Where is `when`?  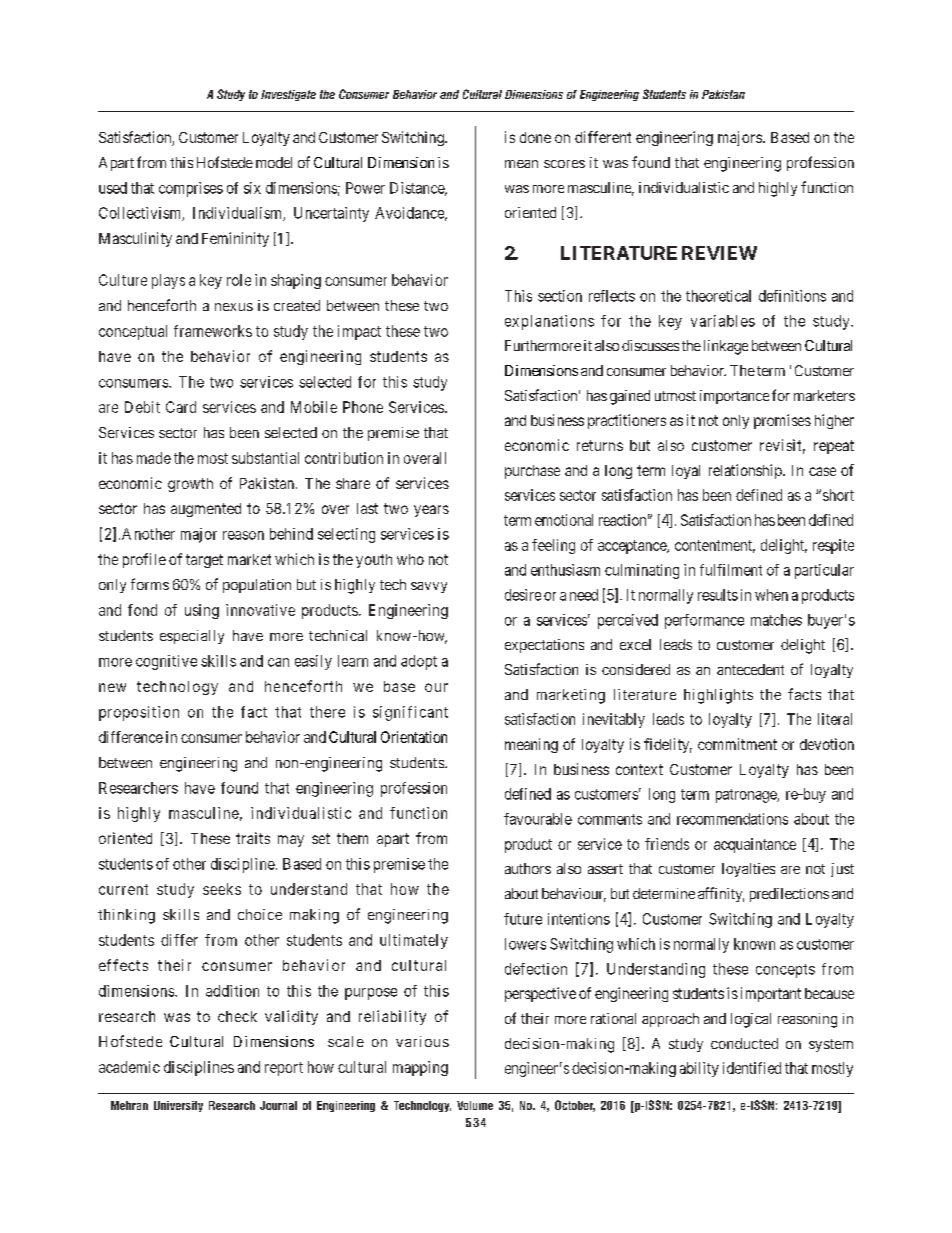 when is located at coordinates (771, 595).
